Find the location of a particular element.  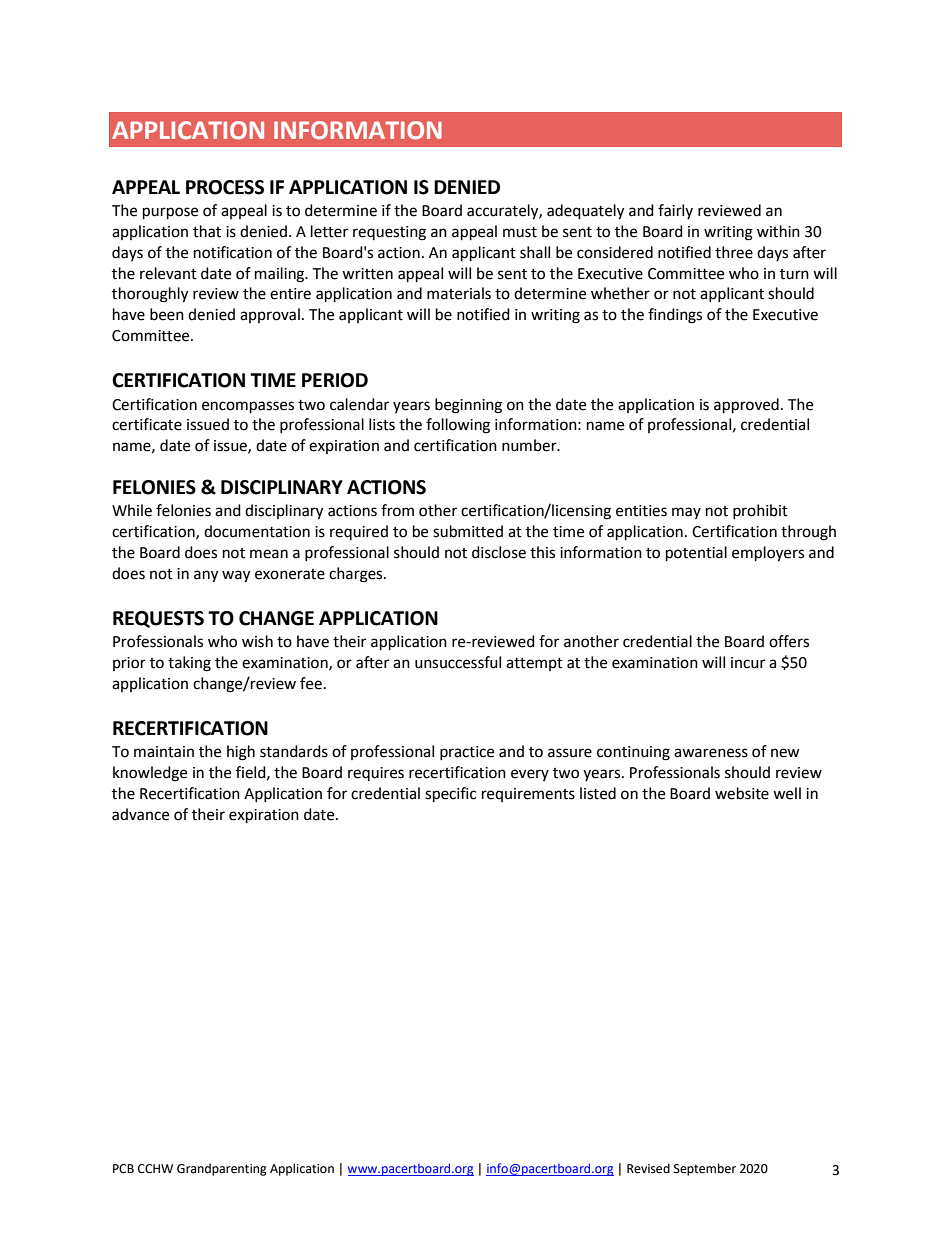

any is located at coordinates (206, 576).
